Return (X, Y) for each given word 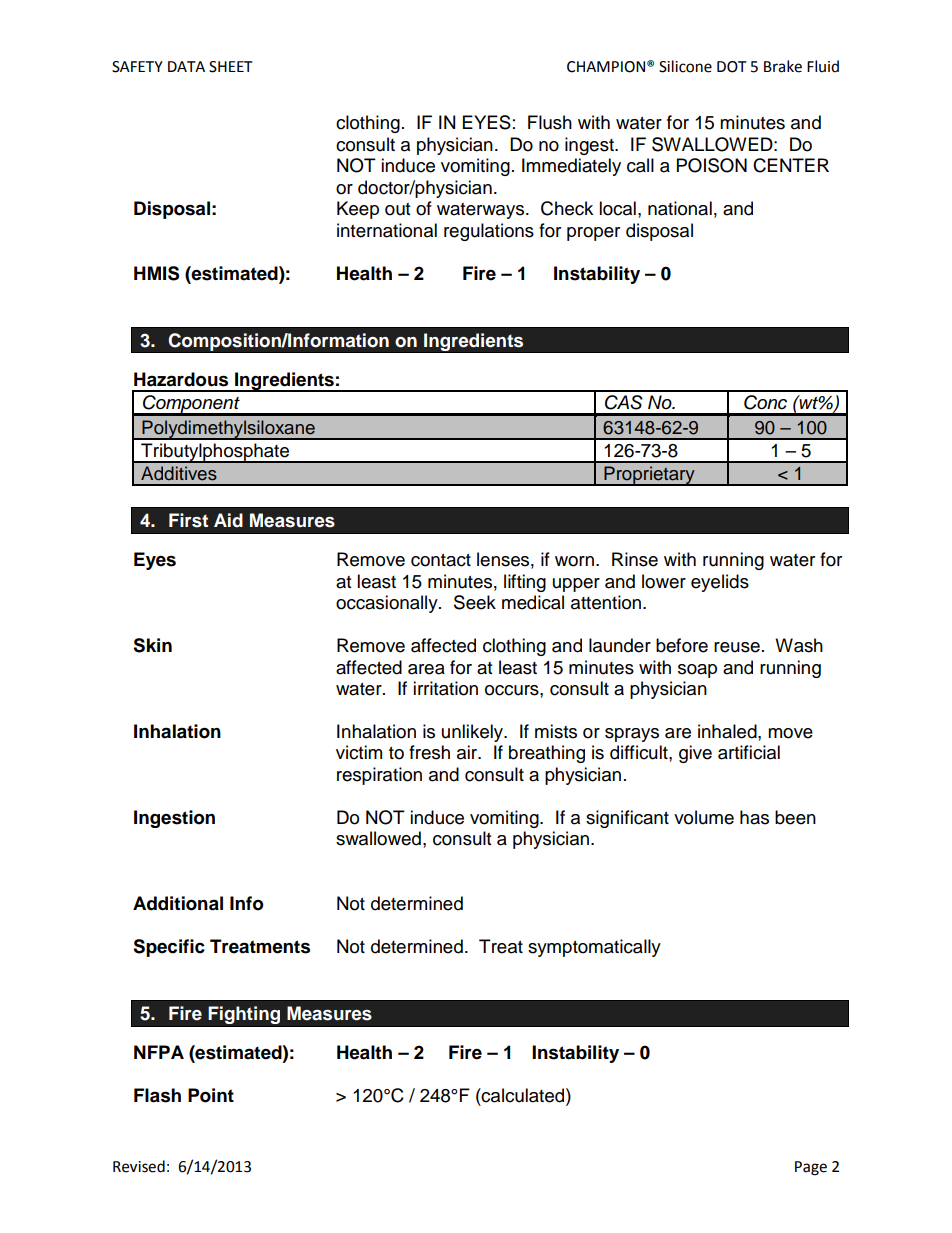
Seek (475, 602)
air (468, 752)
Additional (178, 903)
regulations (489, 232)
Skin (152, 645)
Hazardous (181, 379)
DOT (732, 67)
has (754, 817)
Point (211, 1095)
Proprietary (649, 476)
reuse (737, 647)
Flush (550, 122)
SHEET (231, 67)
